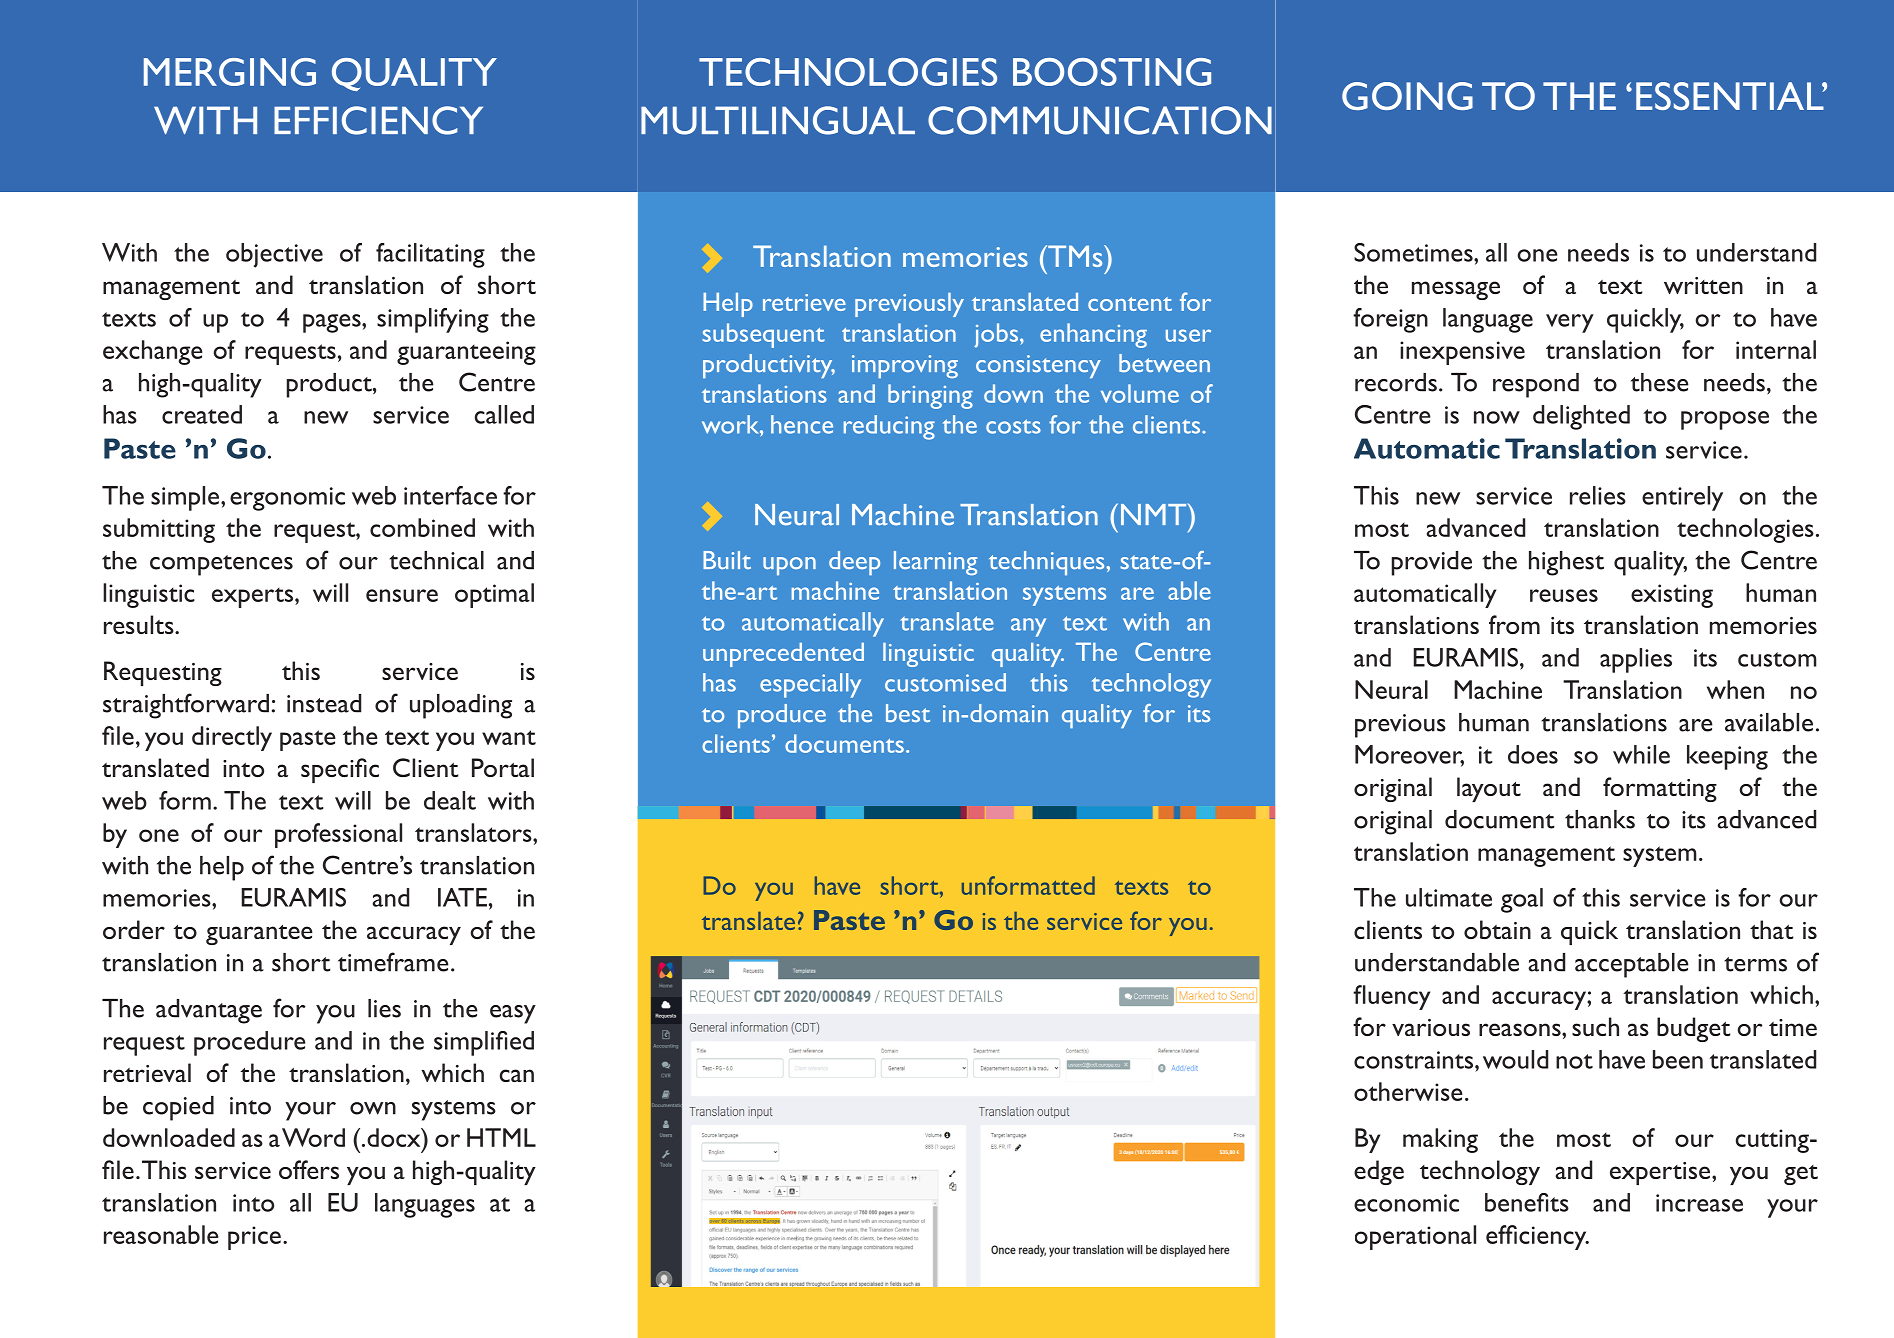 The height and width of the page is (1338, 1894). What do you see at coordinates (908, 713) in the page?
I see `best` at bounding box center [908, 713].
